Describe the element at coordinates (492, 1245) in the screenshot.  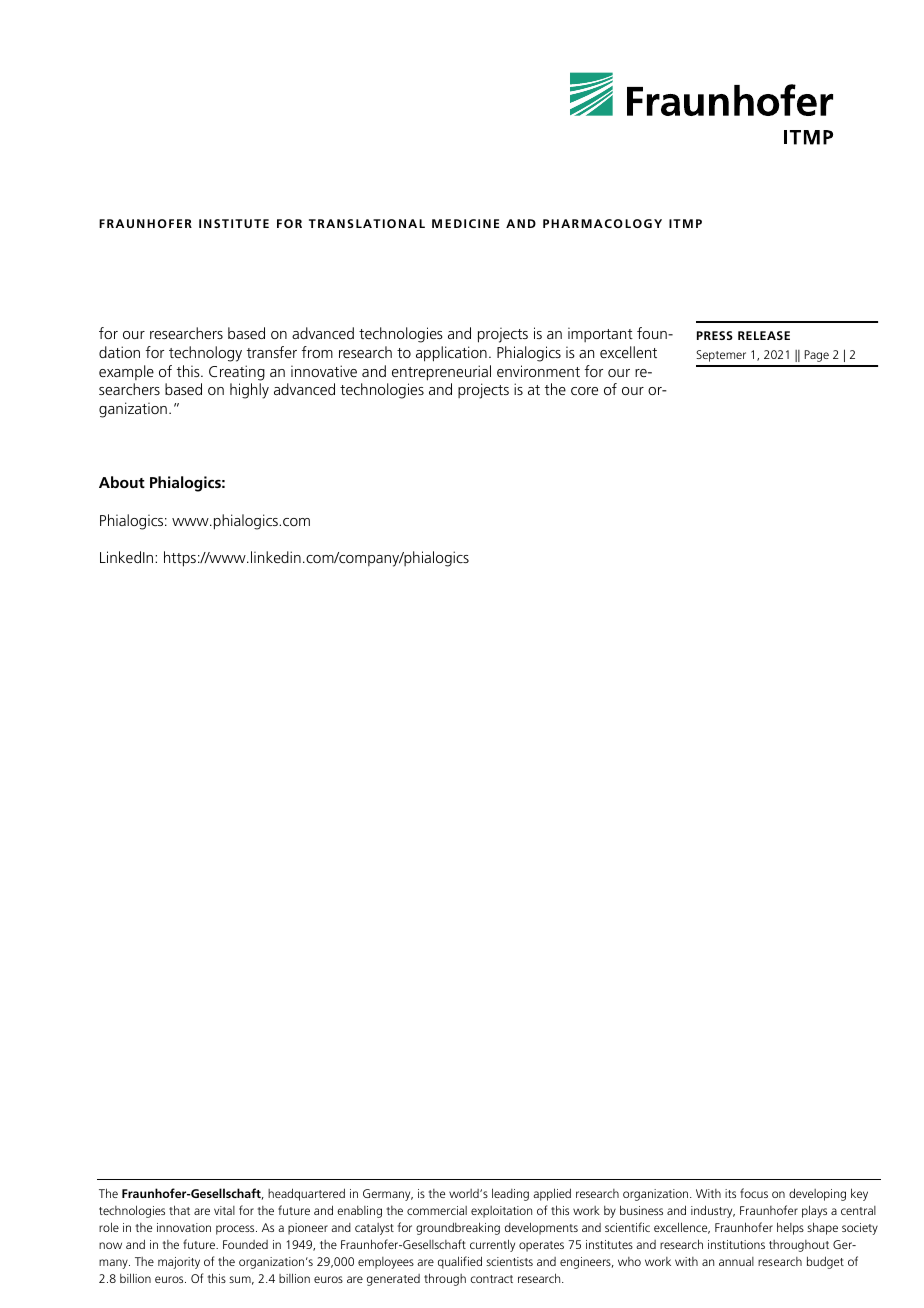
I see `currently` at that location.
